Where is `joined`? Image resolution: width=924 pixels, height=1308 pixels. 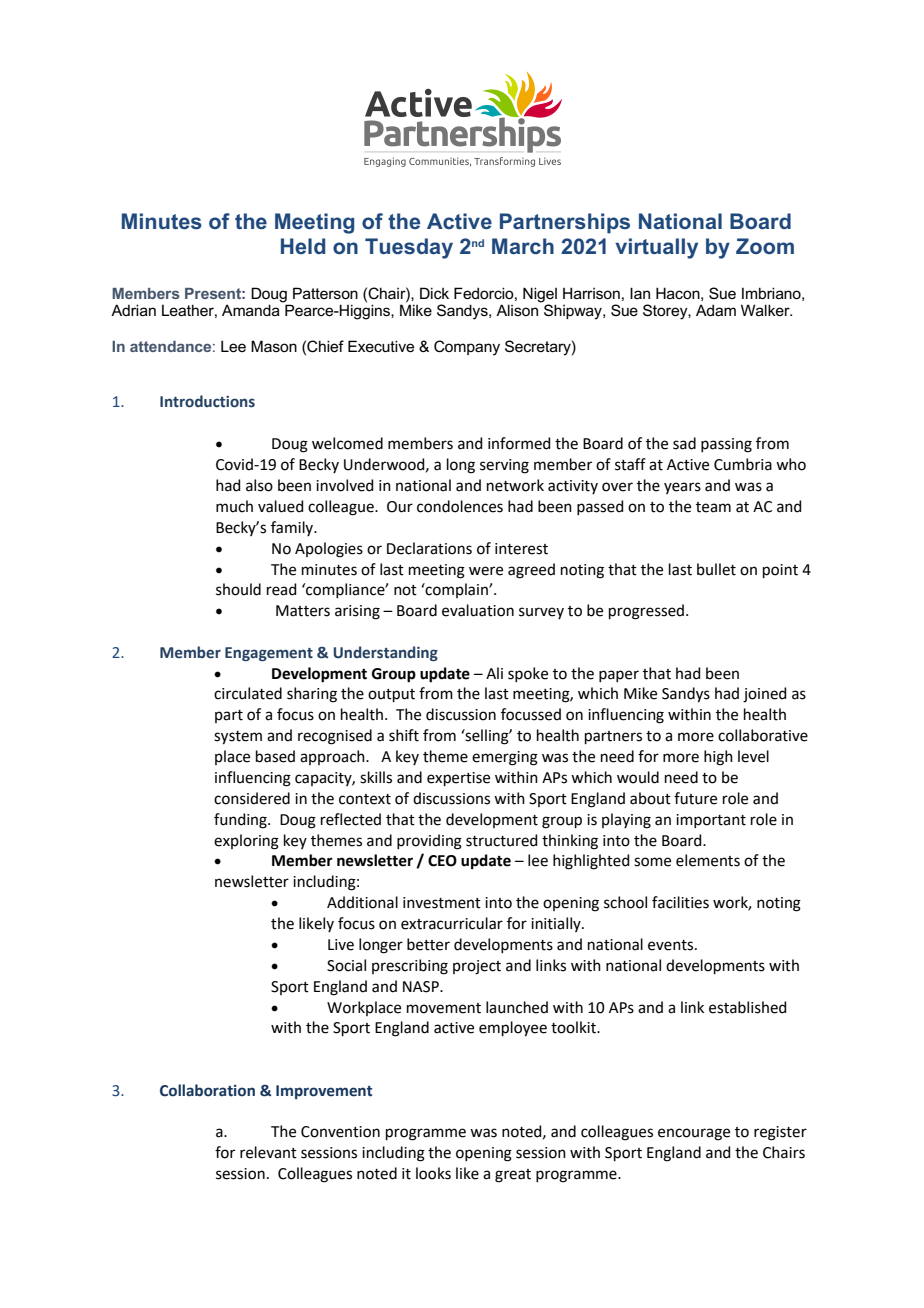
joined is located at coordinates (765, 695).
